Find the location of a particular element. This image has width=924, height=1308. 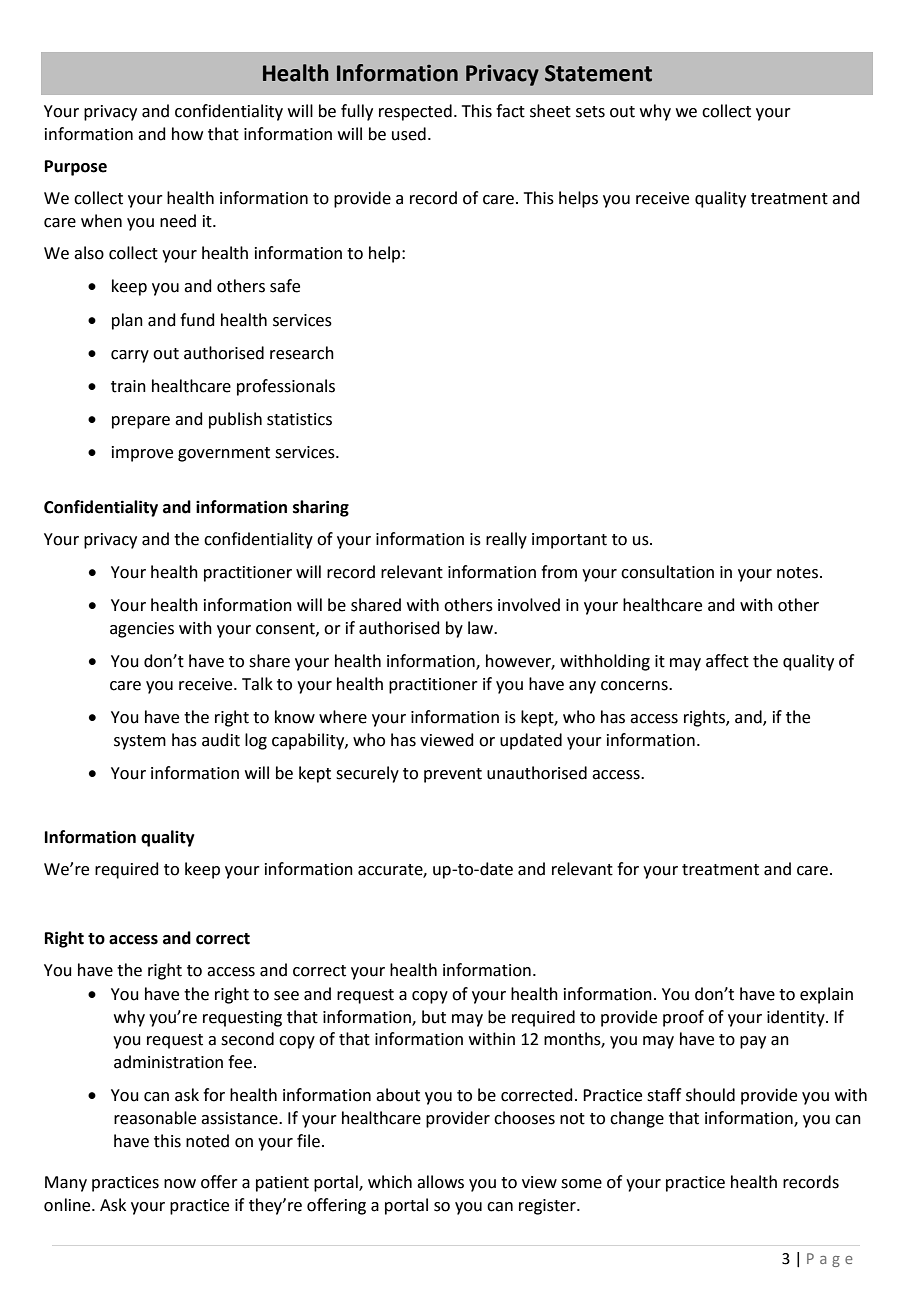

Purpose is located at coordinates (76, 168).
